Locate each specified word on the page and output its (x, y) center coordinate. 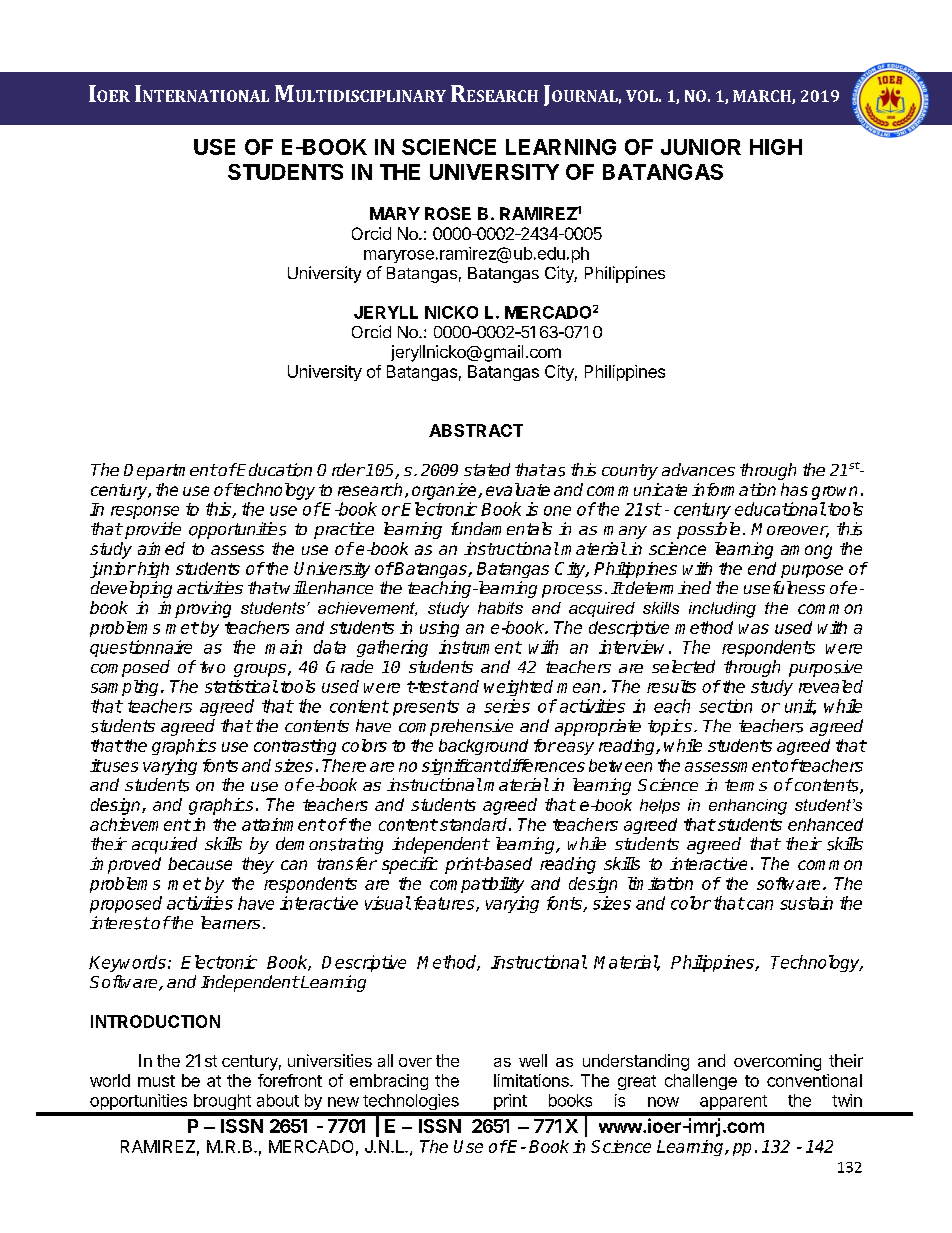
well (533, 1060)
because (200, 863)
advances (698, 469)
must (156, 1081)
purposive (825, 668)
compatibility (477, 885)
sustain (806, 903)
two (212, 667)
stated (487, 469)
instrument (480, 647)
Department (170, 472)
